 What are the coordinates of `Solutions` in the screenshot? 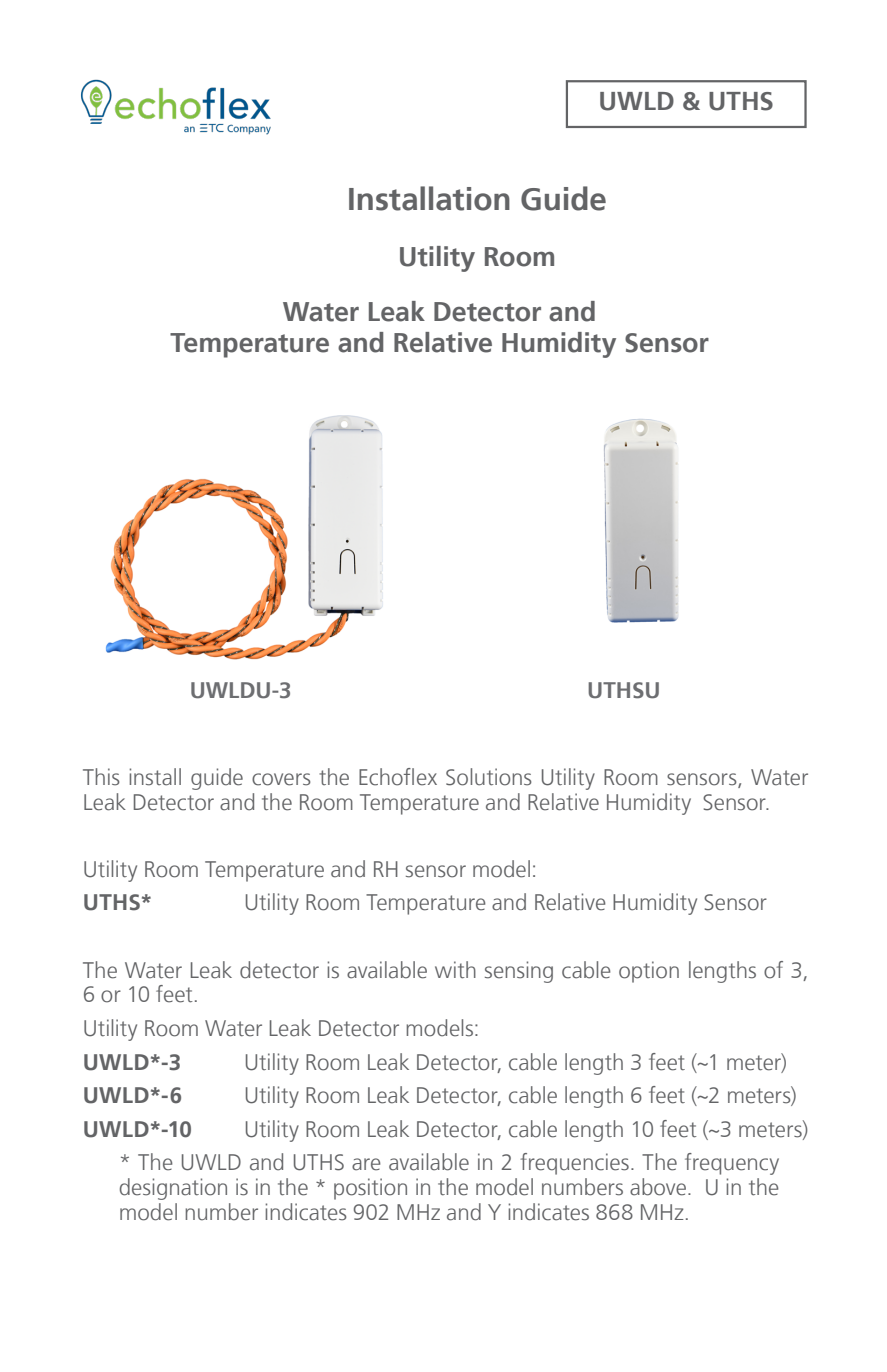 It's located at (489, 777).
